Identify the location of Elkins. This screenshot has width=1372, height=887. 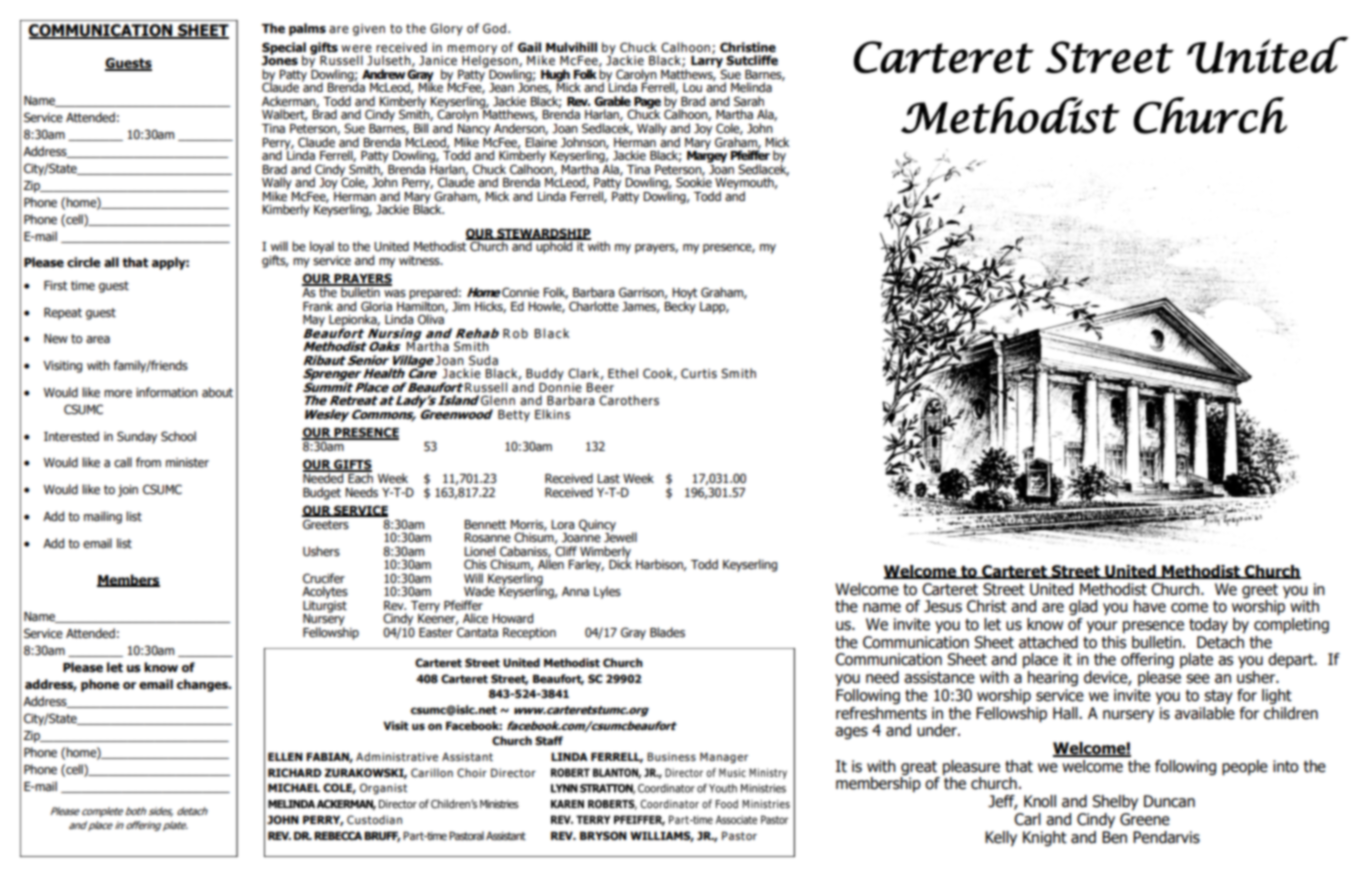
(552, 414).
